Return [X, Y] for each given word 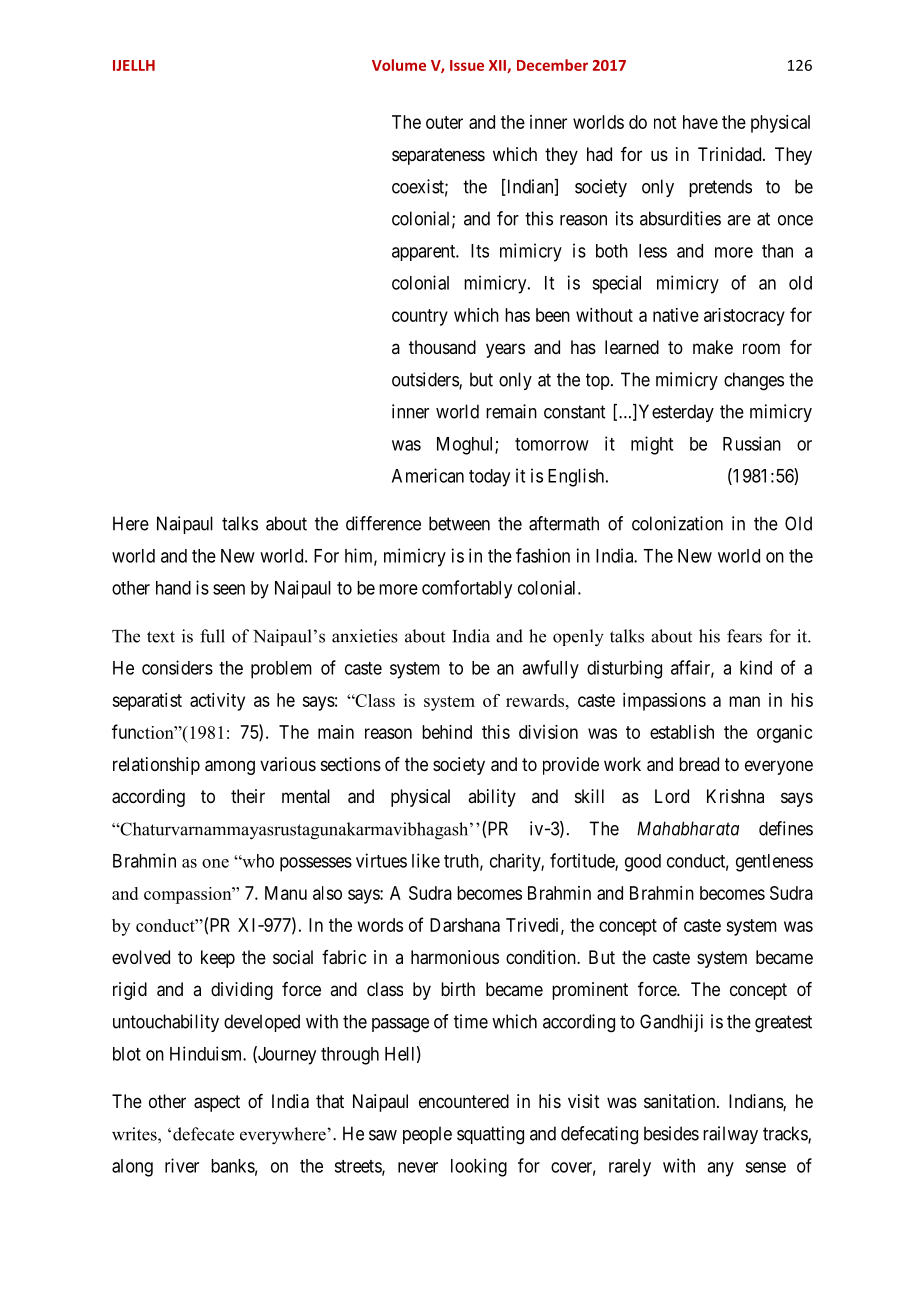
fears [744, 636]
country [420, 317]
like [426, 860]
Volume [399, 65]
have [700, 122]
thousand [442, 347]
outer [444, 122]
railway [730, 1135]
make [713, 347]
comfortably [467, 589]
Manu [286, 893]
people [427, 1135]
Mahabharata [688, 828]
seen [229, 589]
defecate [203, 1134]
